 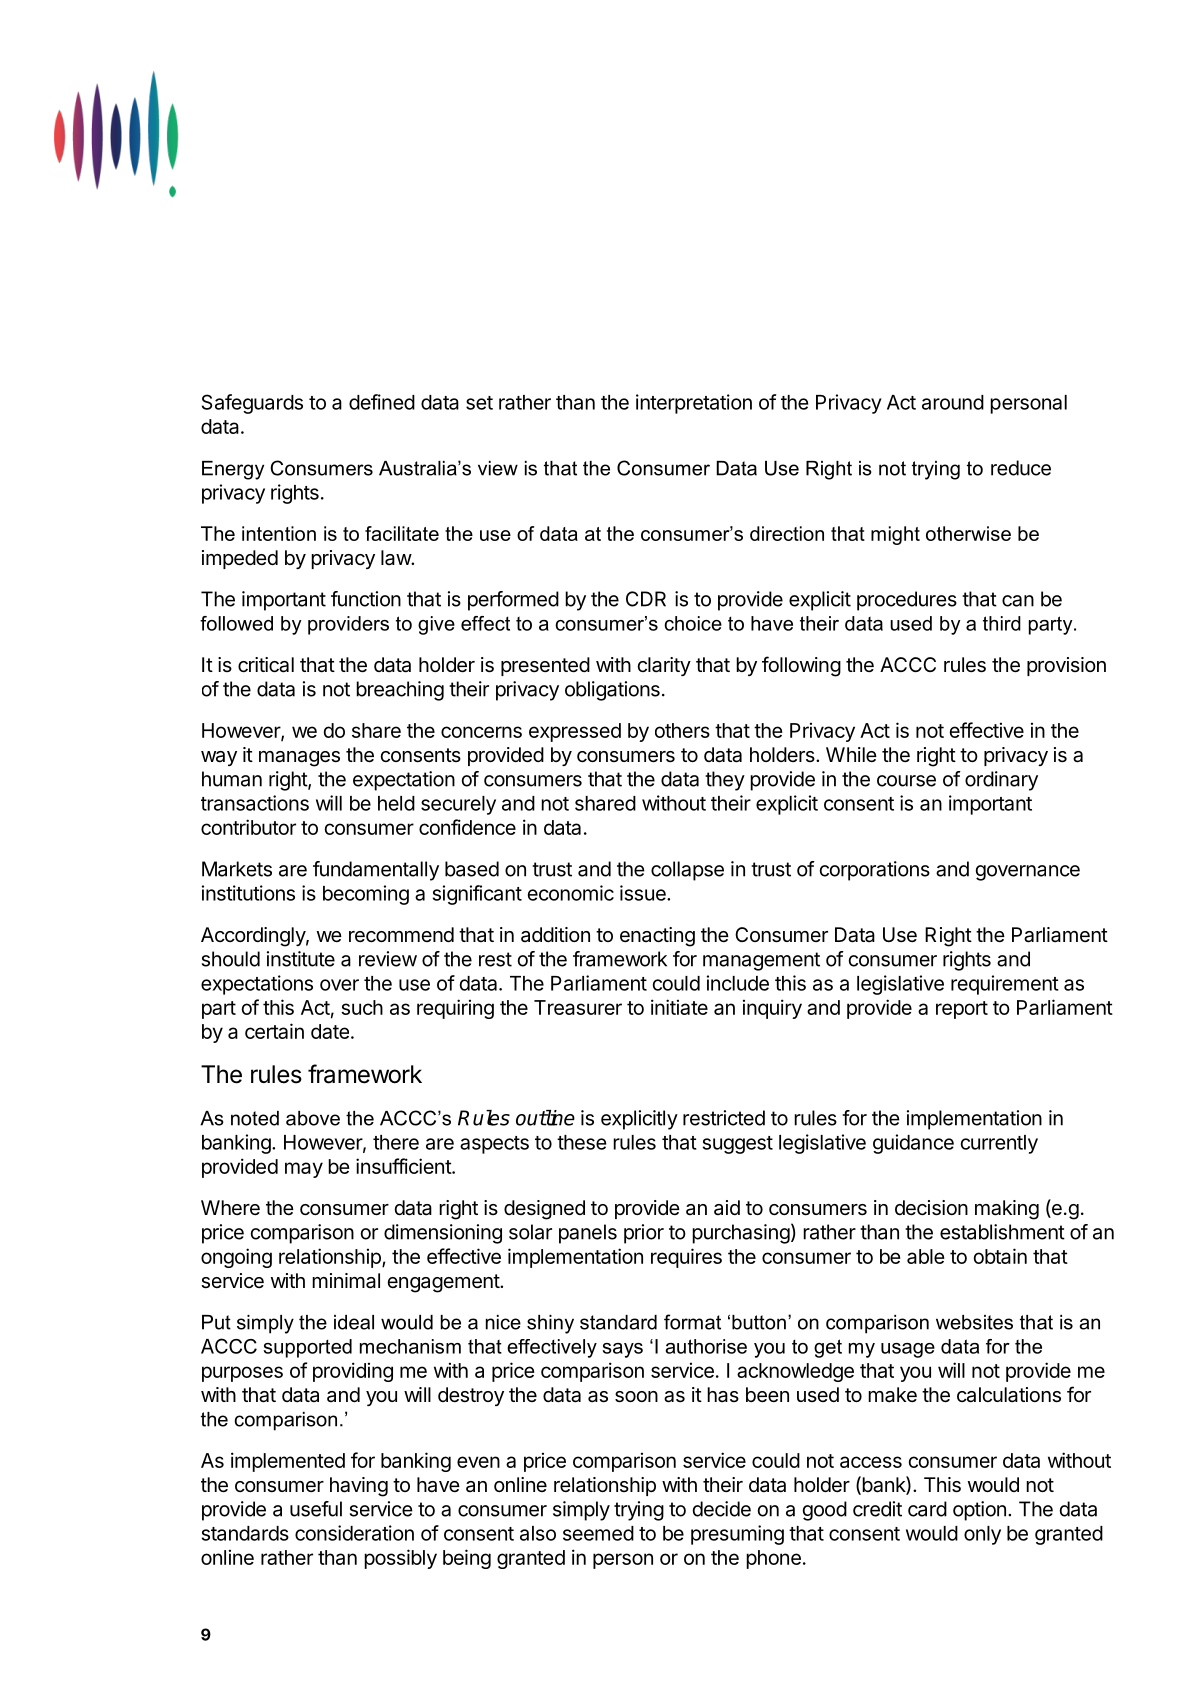 I want to click on interpretation, so click(x=694, y=404).
